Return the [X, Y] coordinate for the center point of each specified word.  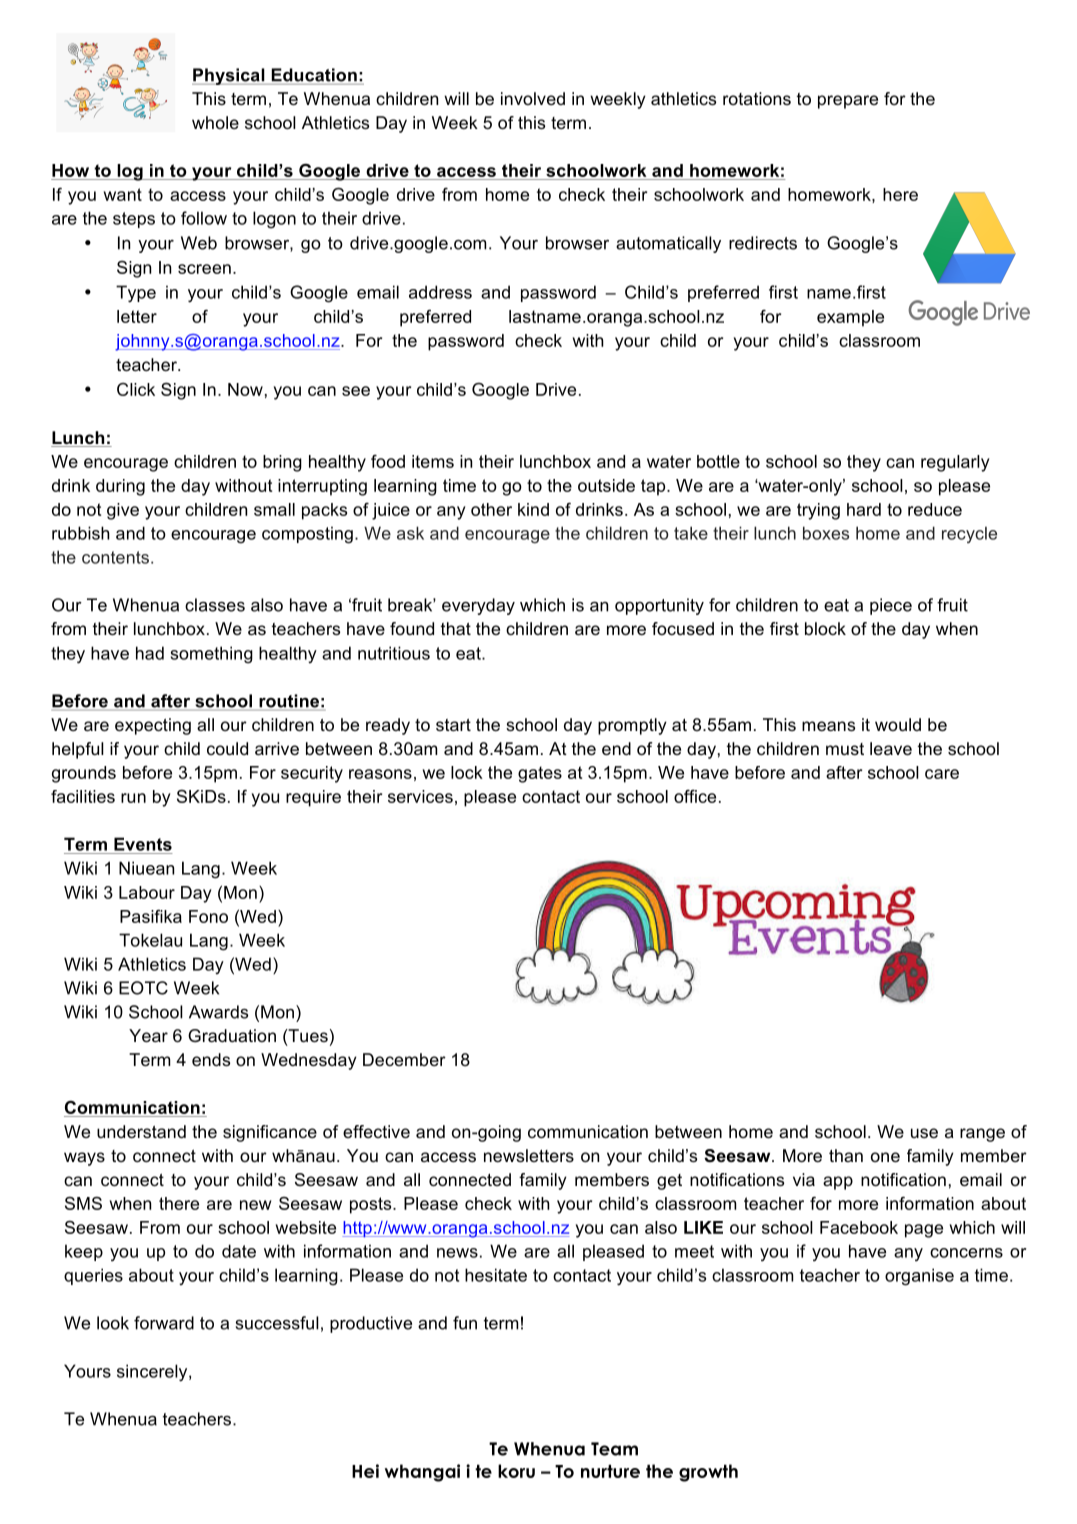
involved [533, 98]
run [133, 798]
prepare [848, 102]
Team [614, 1449]
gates [540, 774]
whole [215, 122]
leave [891, 748]
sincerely [153, 1373]
